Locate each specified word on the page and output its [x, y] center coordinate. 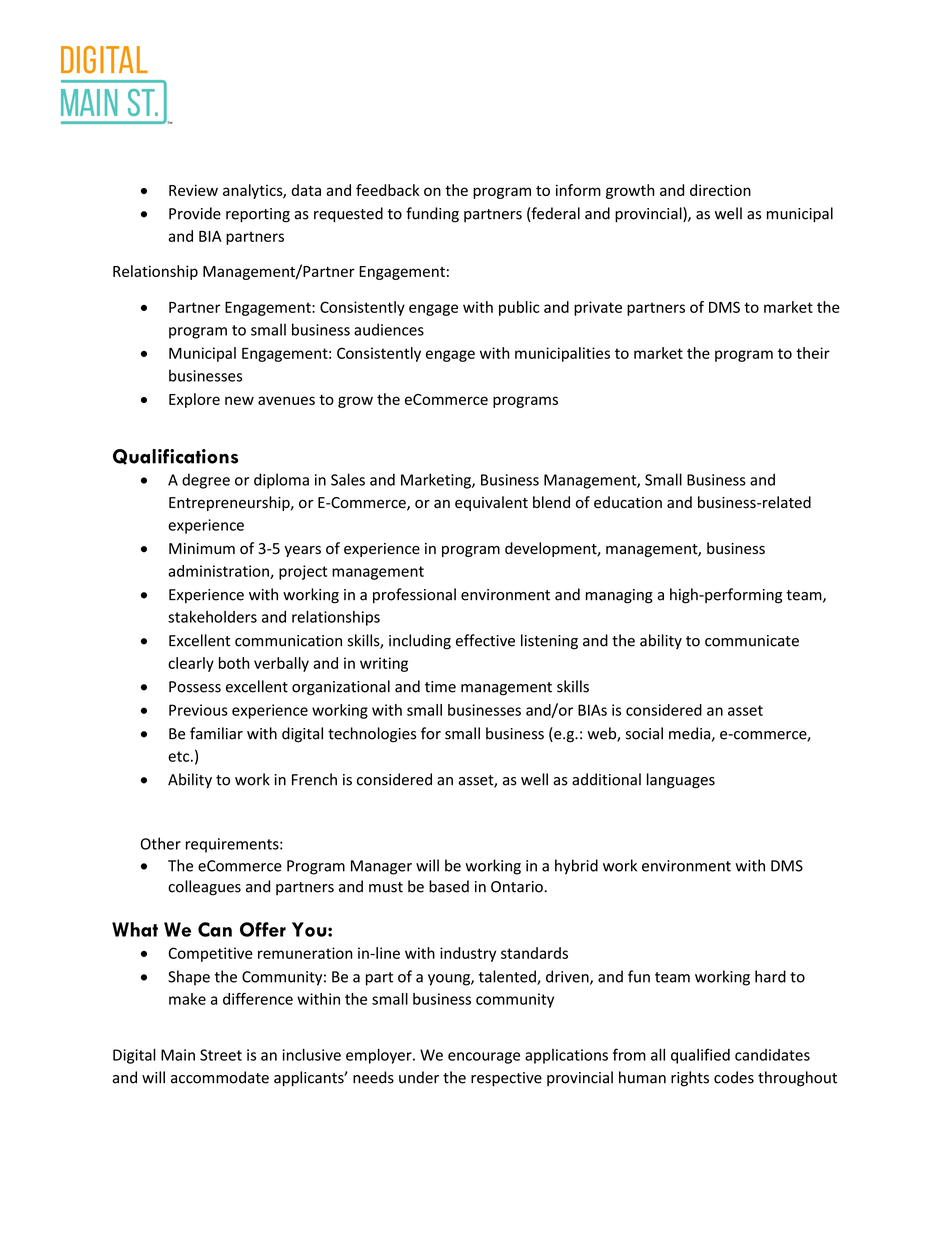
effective [485, 640]
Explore [194, 400]
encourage [484, 1058]
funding [432, 215]
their [813, 353]
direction [720, 190]
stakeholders [212, 617]
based [449, 886]
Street [221, 1055]
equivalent [491, 503]
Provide [195, 213]
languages [681, 781]
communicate [752, 641]
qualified [700, 1056]
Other [161, 843]
